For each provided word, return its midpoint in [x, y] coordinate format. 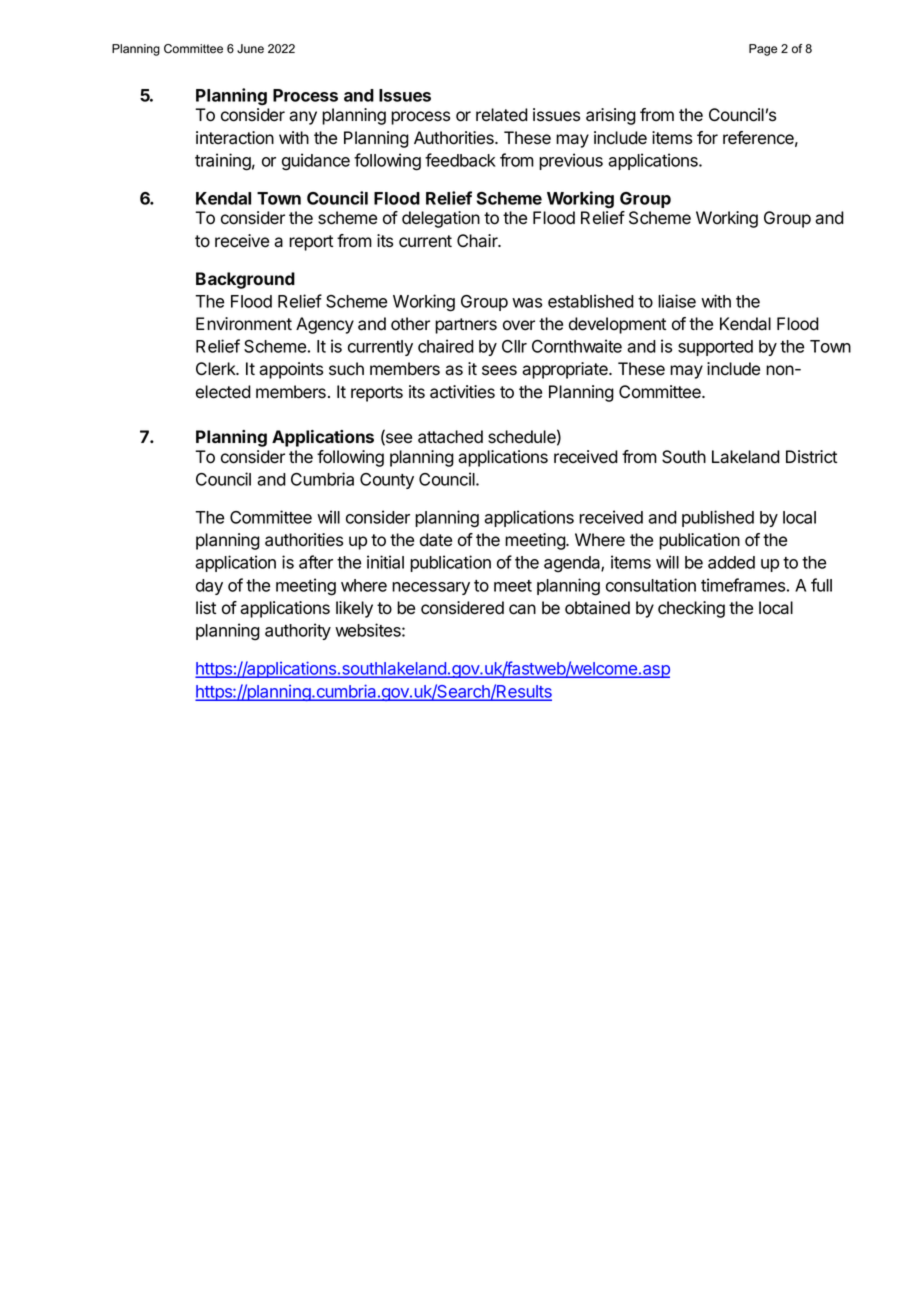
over [519, 325]
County [387, 481]
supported [715, 348]
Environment [244, 324]
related [502, 115]
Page [763, 50]
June [250, 49]
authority [298, 631]
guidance [316, 162]
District [811, 457]
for [707, 138]
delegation [441, 219]
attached [450, 437]
